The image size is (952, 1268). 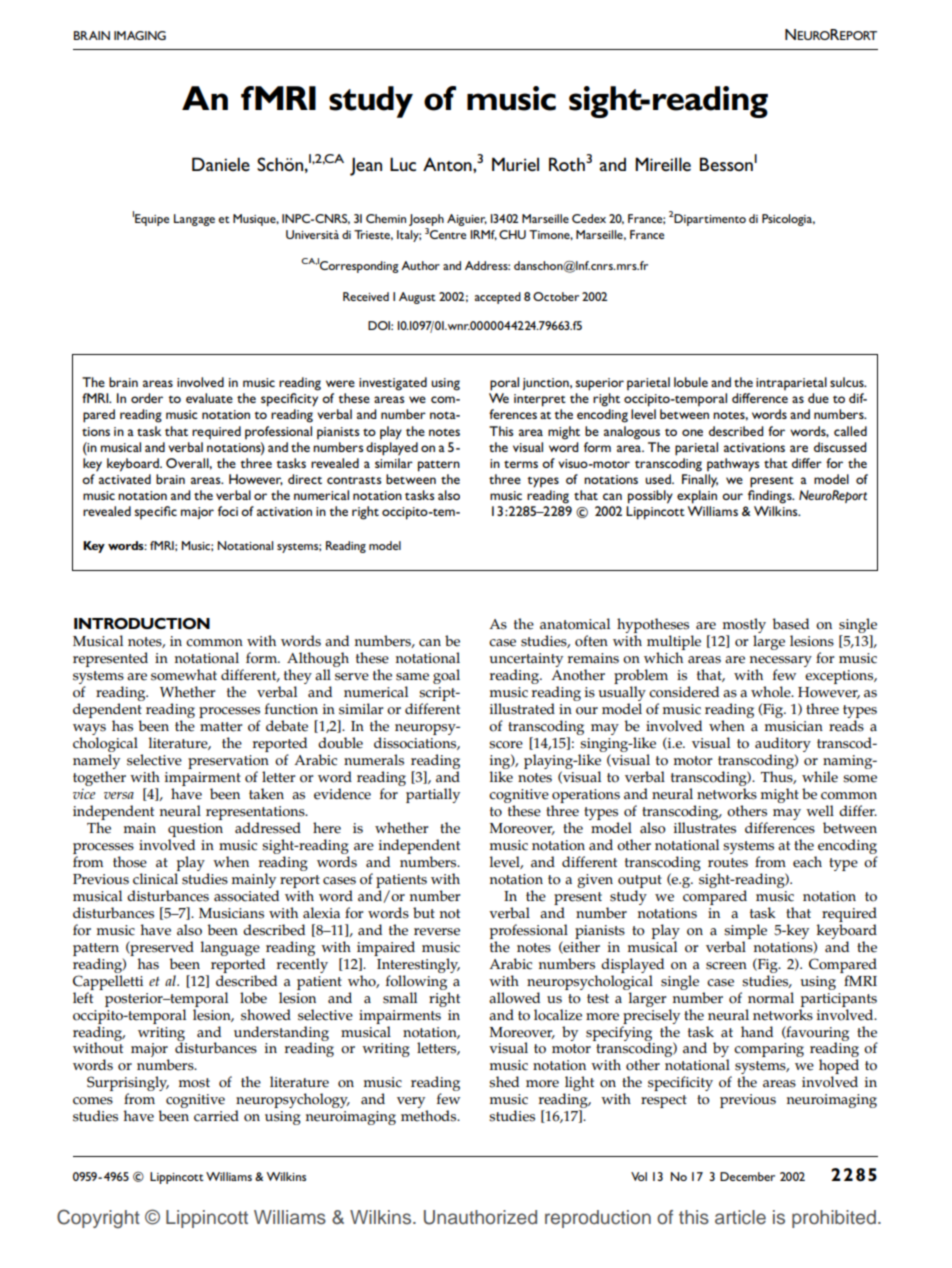 What do you see at coordinates (772, 692) in the screenshot?
I see `whole` at bounding box center [772, 692].
